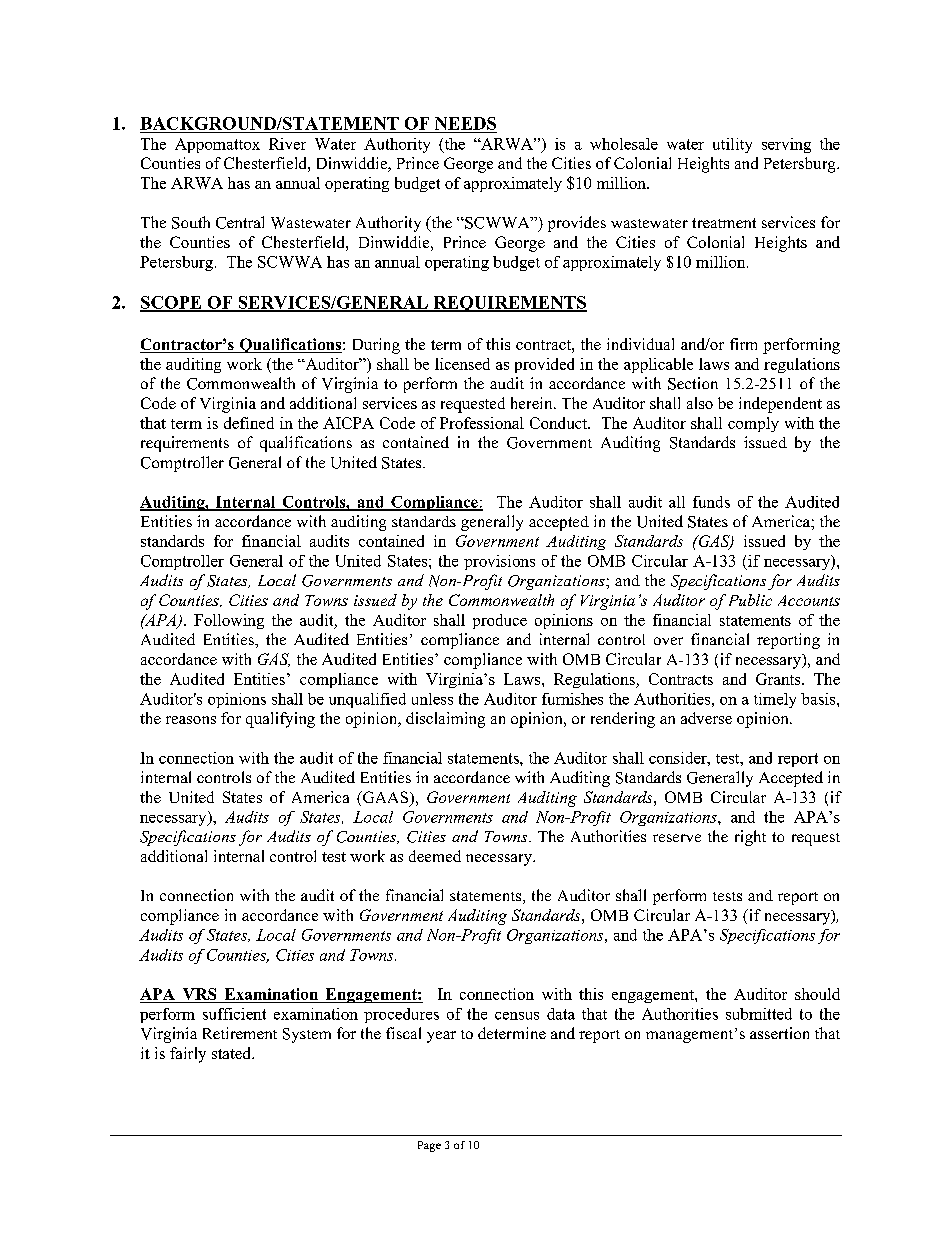  I want to click on Following, so click(229, 621).
